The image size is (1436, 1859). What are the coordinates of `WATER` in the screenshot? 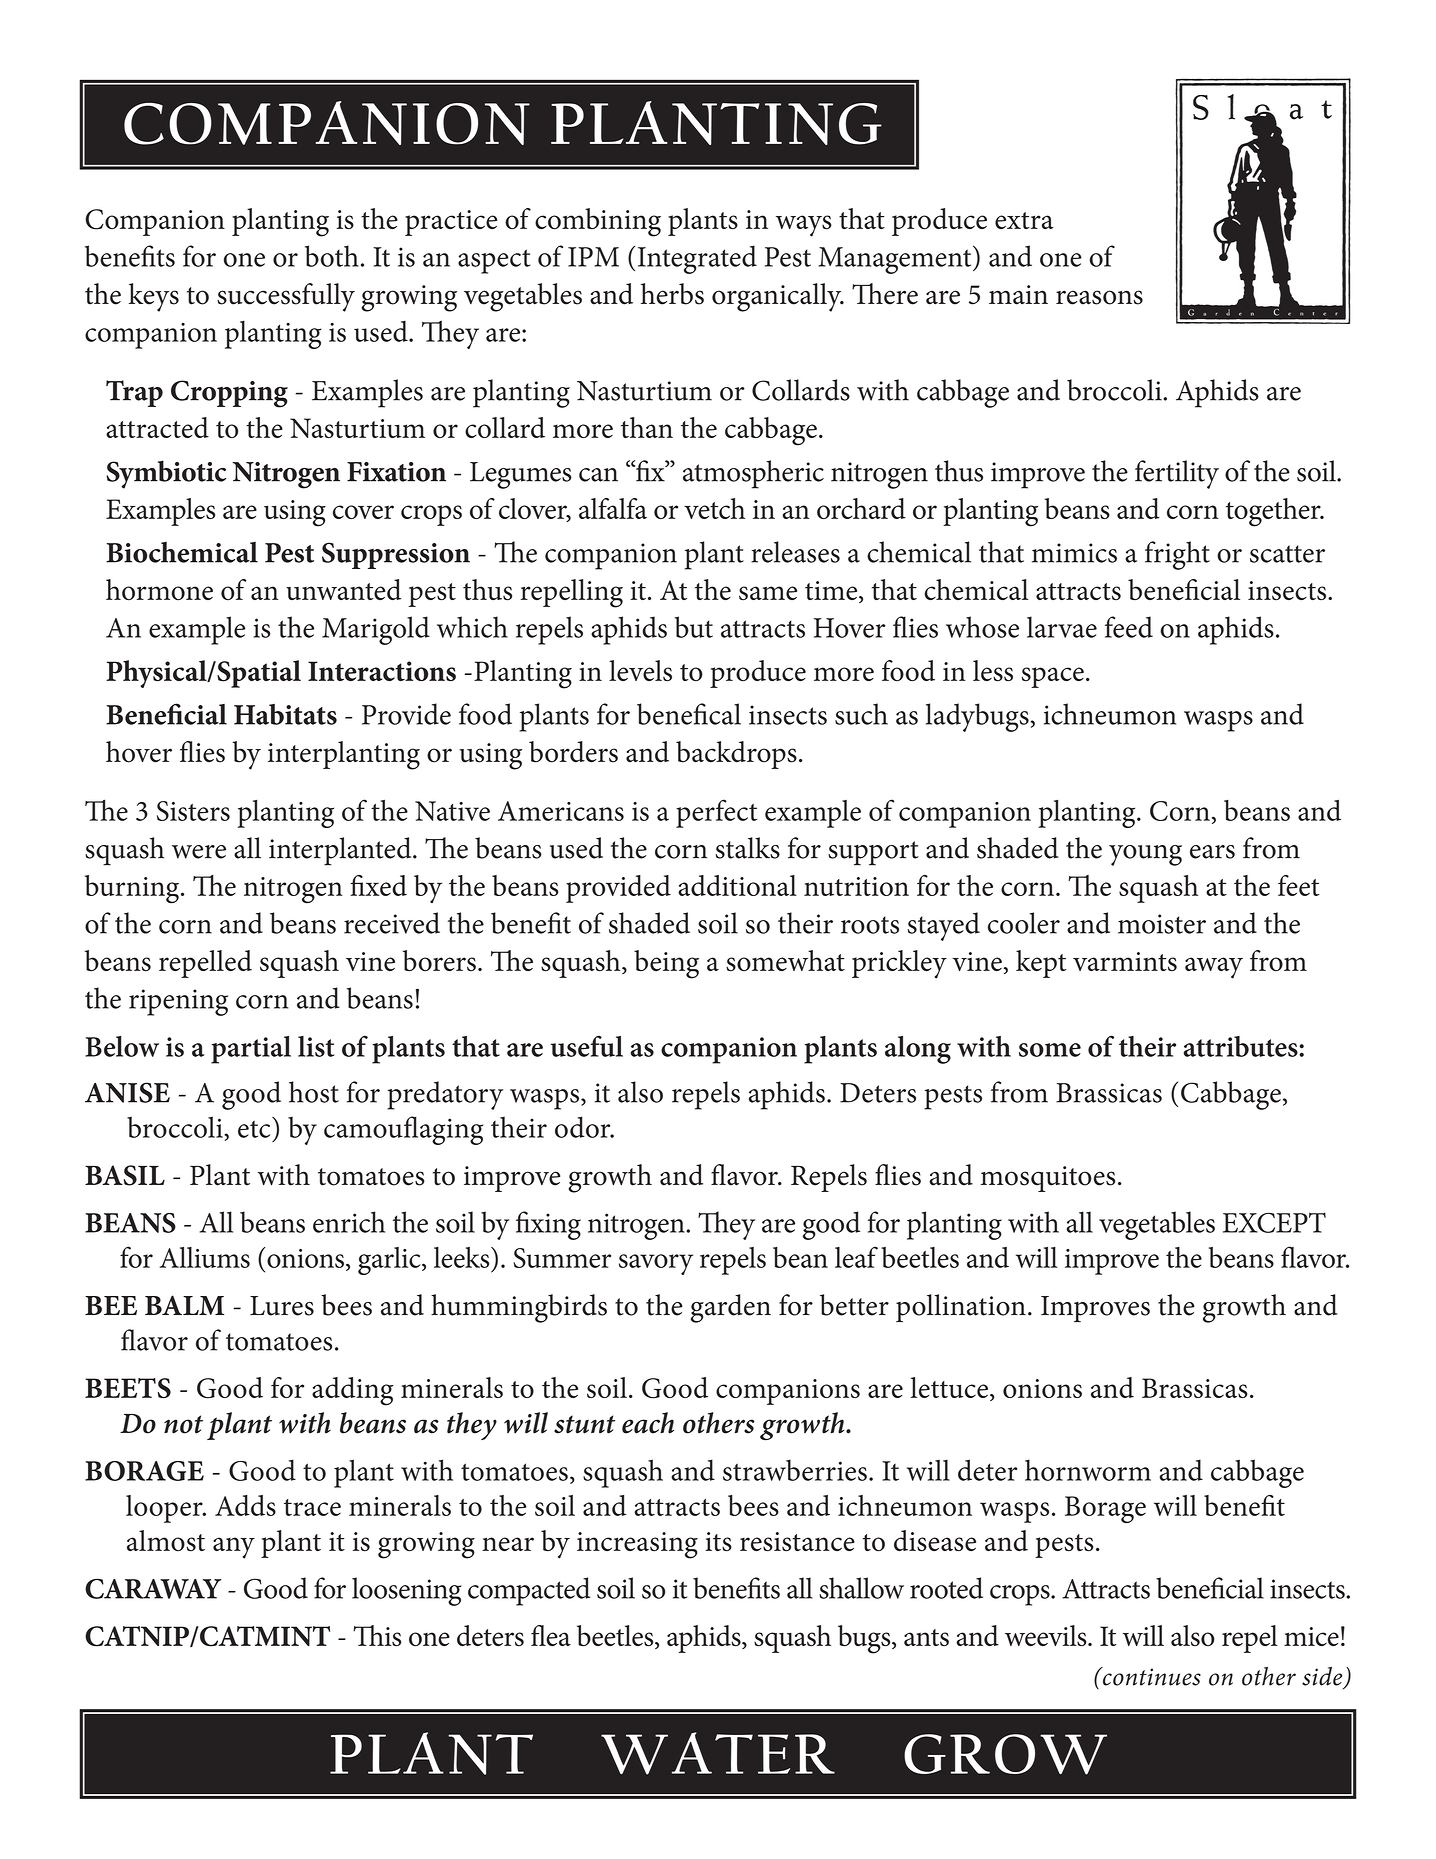 It's located at (718, 1753).
